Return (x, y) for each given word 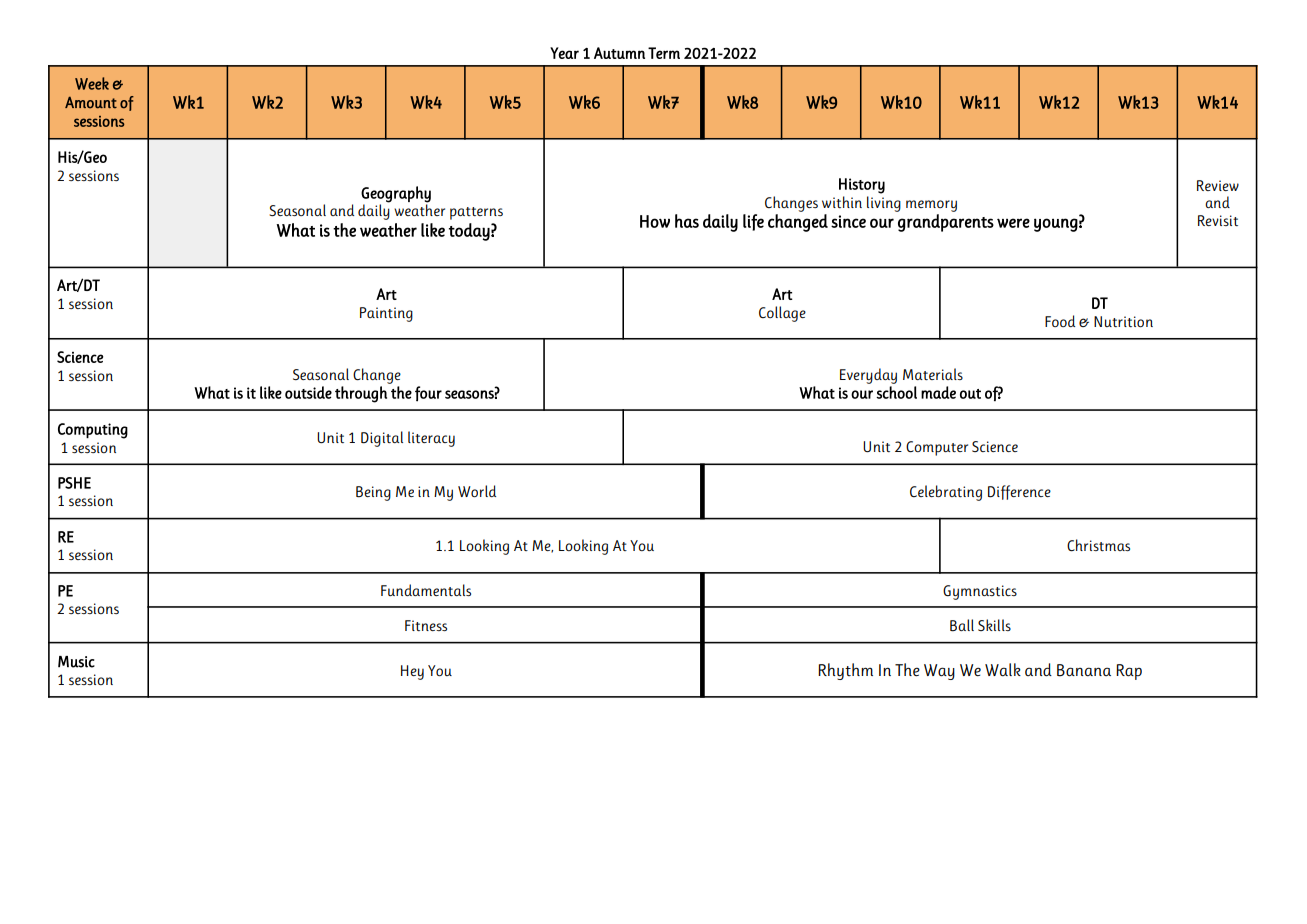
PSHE (74, 483)
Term (664, 53)
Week (92, 83)
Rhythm (845, 671)
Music (76, 662)
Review (1218, 185)
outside (308, 392)
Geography (396, 195)
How (655, 221)
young (1056, 225)
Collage (782, 314)
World (477, 491)
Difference (1019, 492)
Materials (933, 374)
